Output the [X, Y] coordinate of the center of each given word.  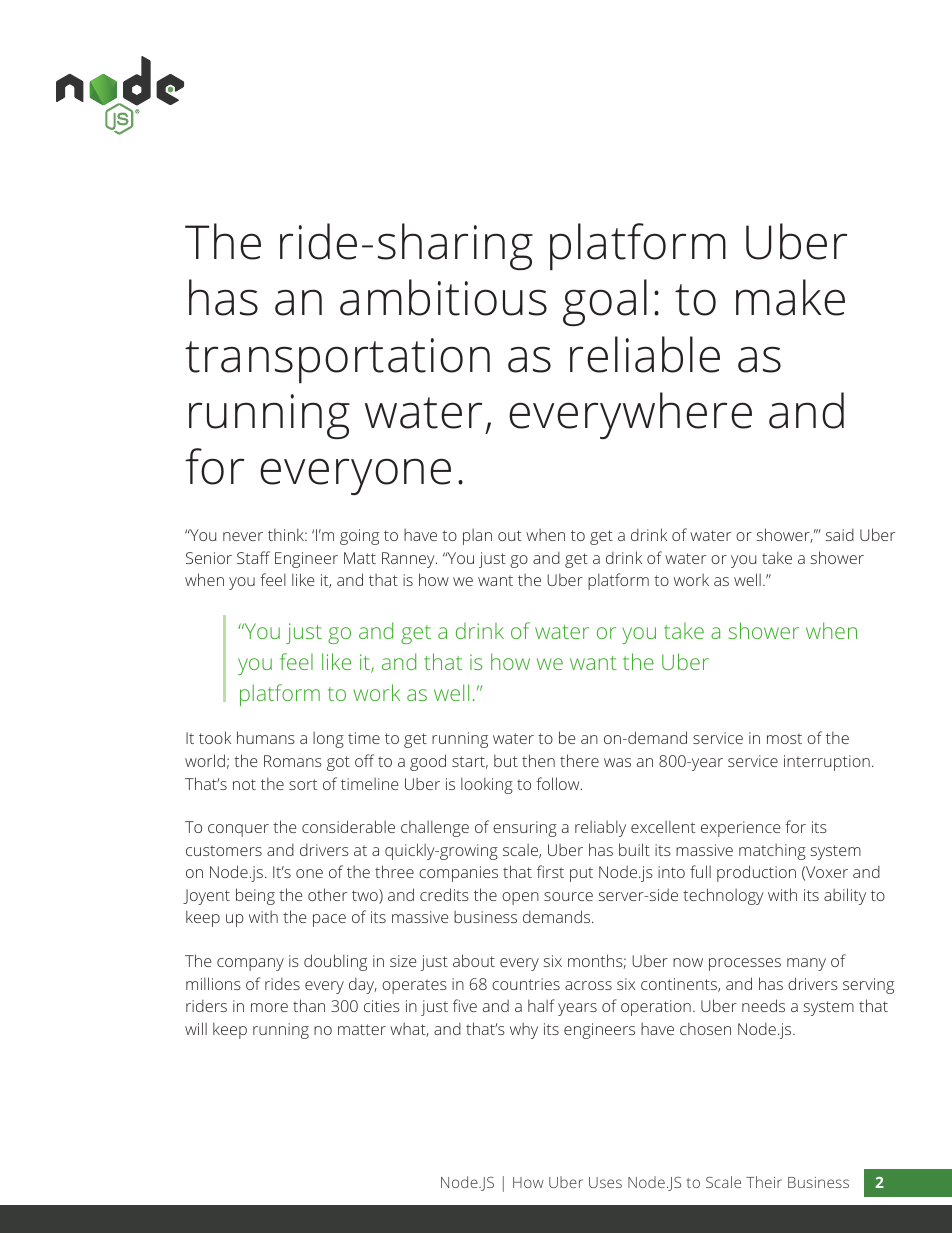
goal [605, 302]
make [790, 297]
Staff [253, 557]
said [840, 535]
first [550, 871]
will [196, 1028]
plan [477, 537]
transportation [337, 361]
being [255, 896]
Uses [605, 1182]
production [756, 873]
